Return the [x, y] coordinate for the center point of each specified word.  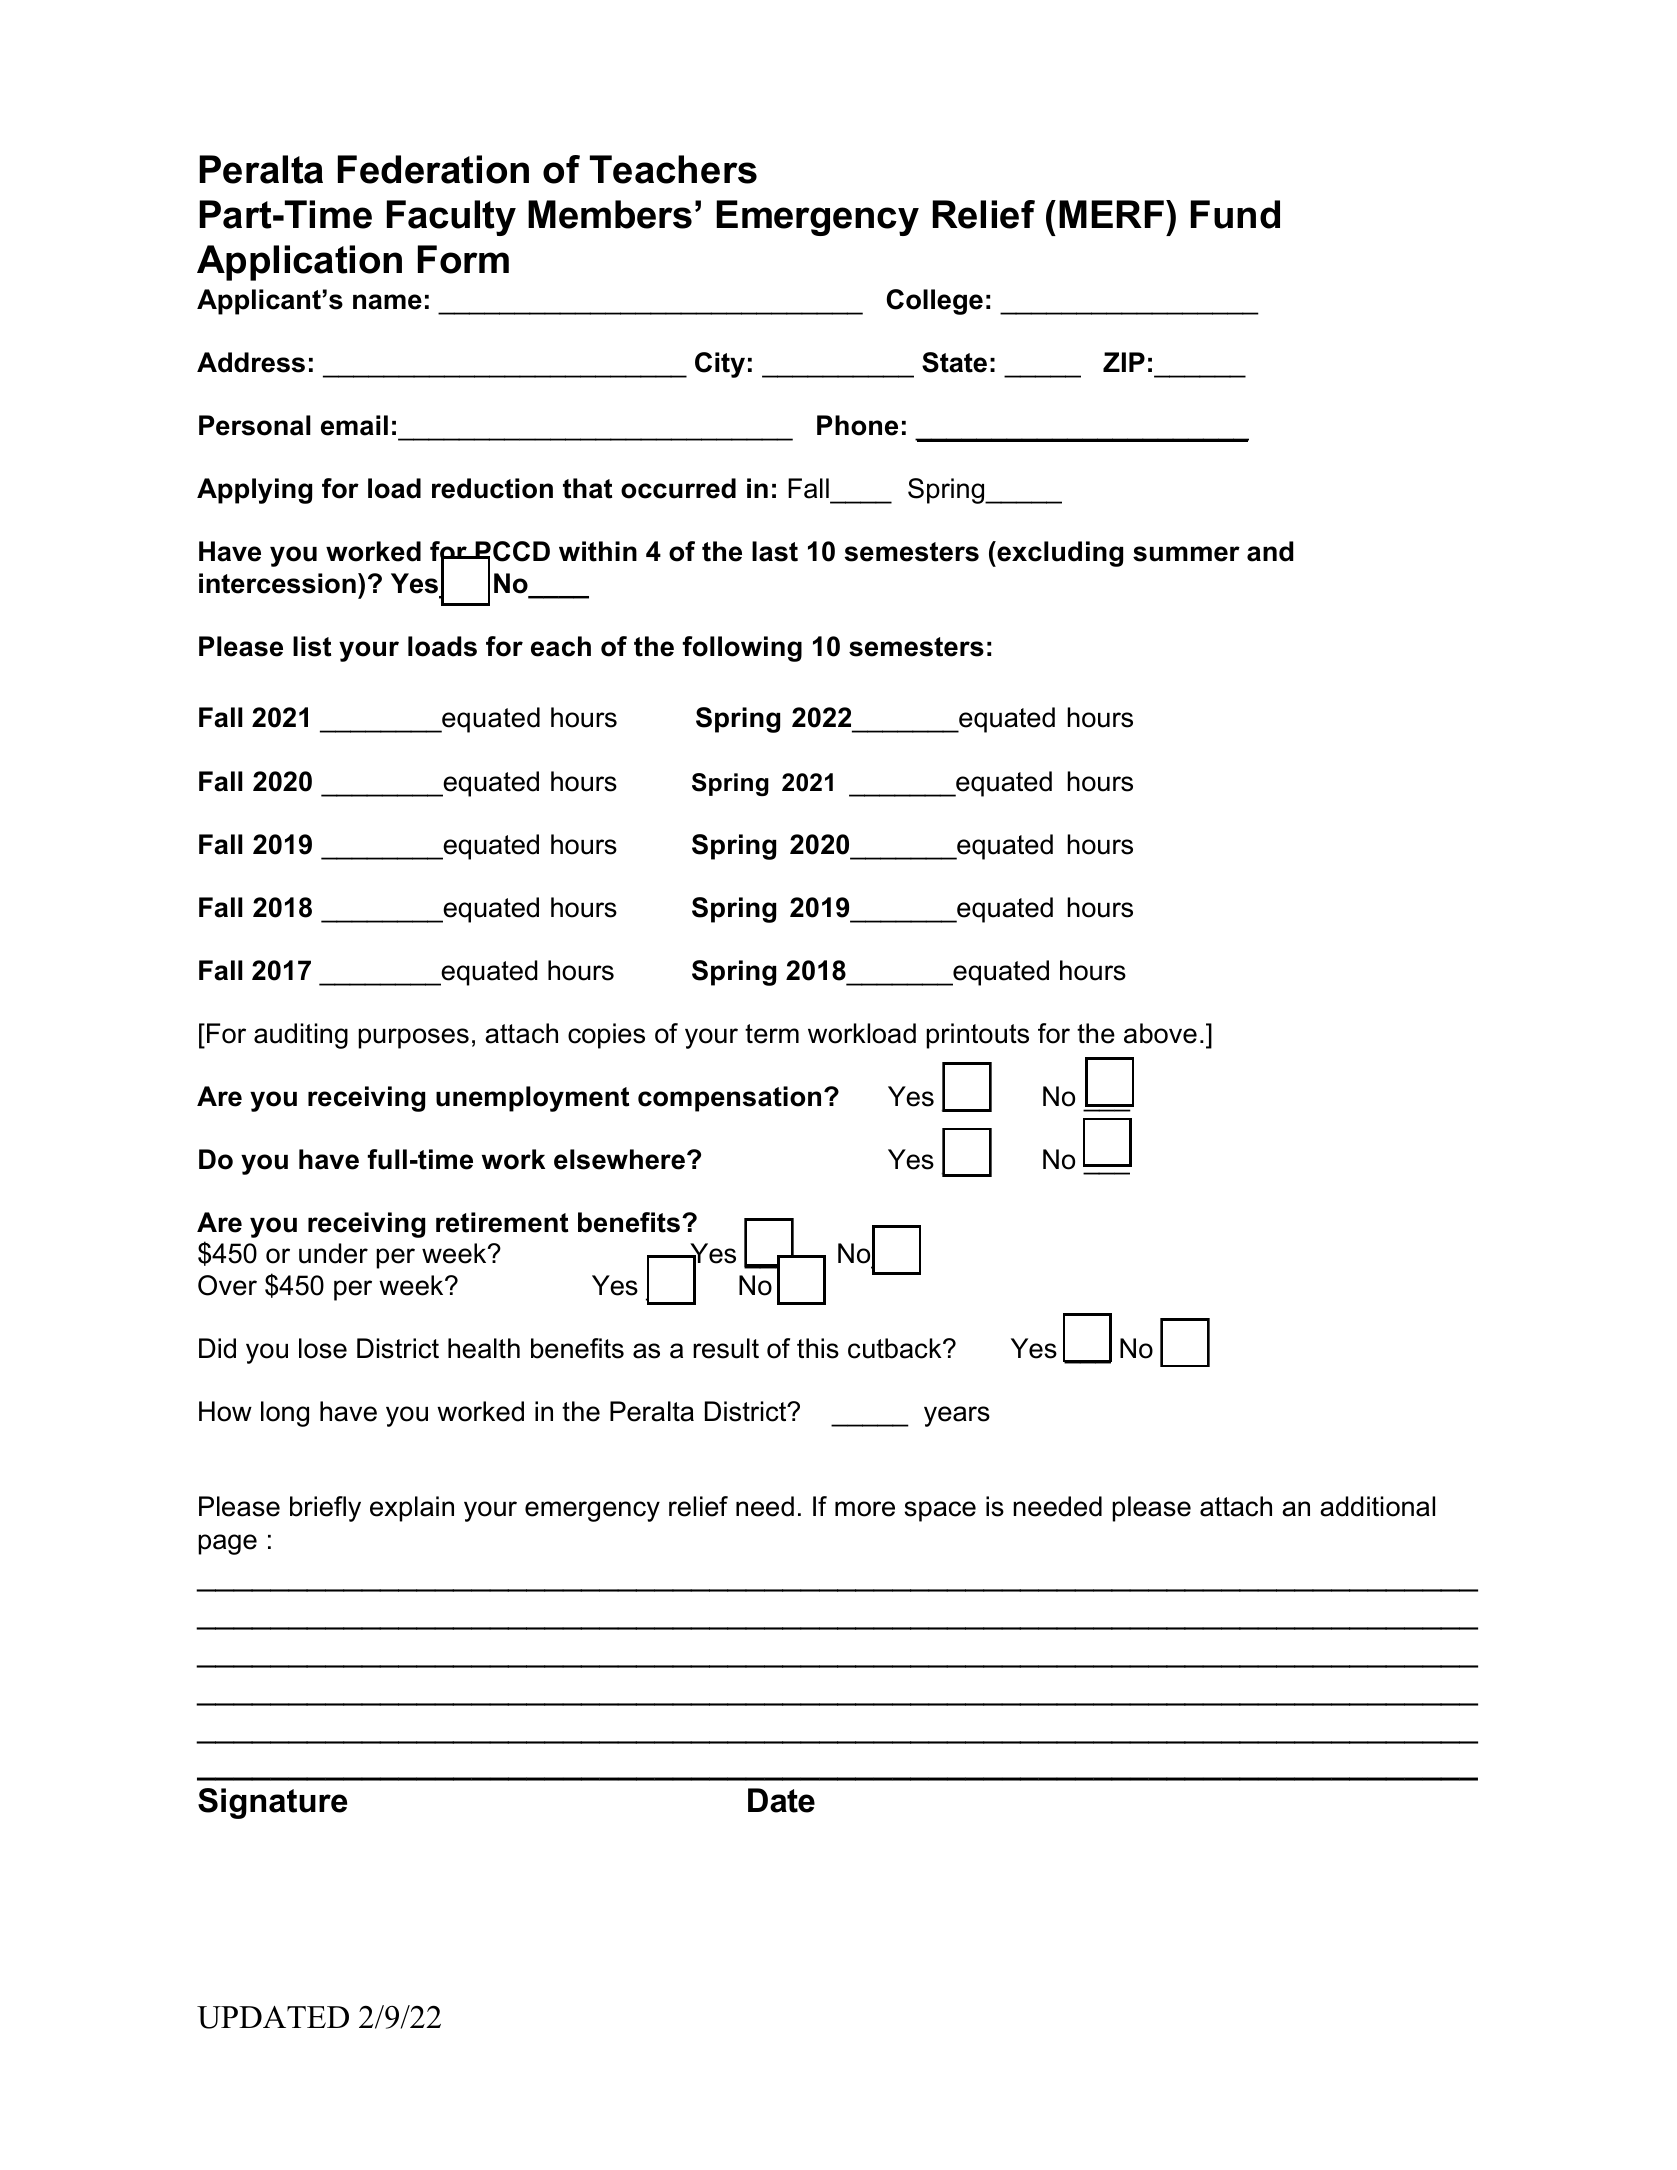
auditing [301, 1036]
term [772, 1034]
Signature [272, 1803]
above [1160, 1033]
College [935, 302]
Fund [1235, 214]
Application [299, 263]
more [865, 1509]
